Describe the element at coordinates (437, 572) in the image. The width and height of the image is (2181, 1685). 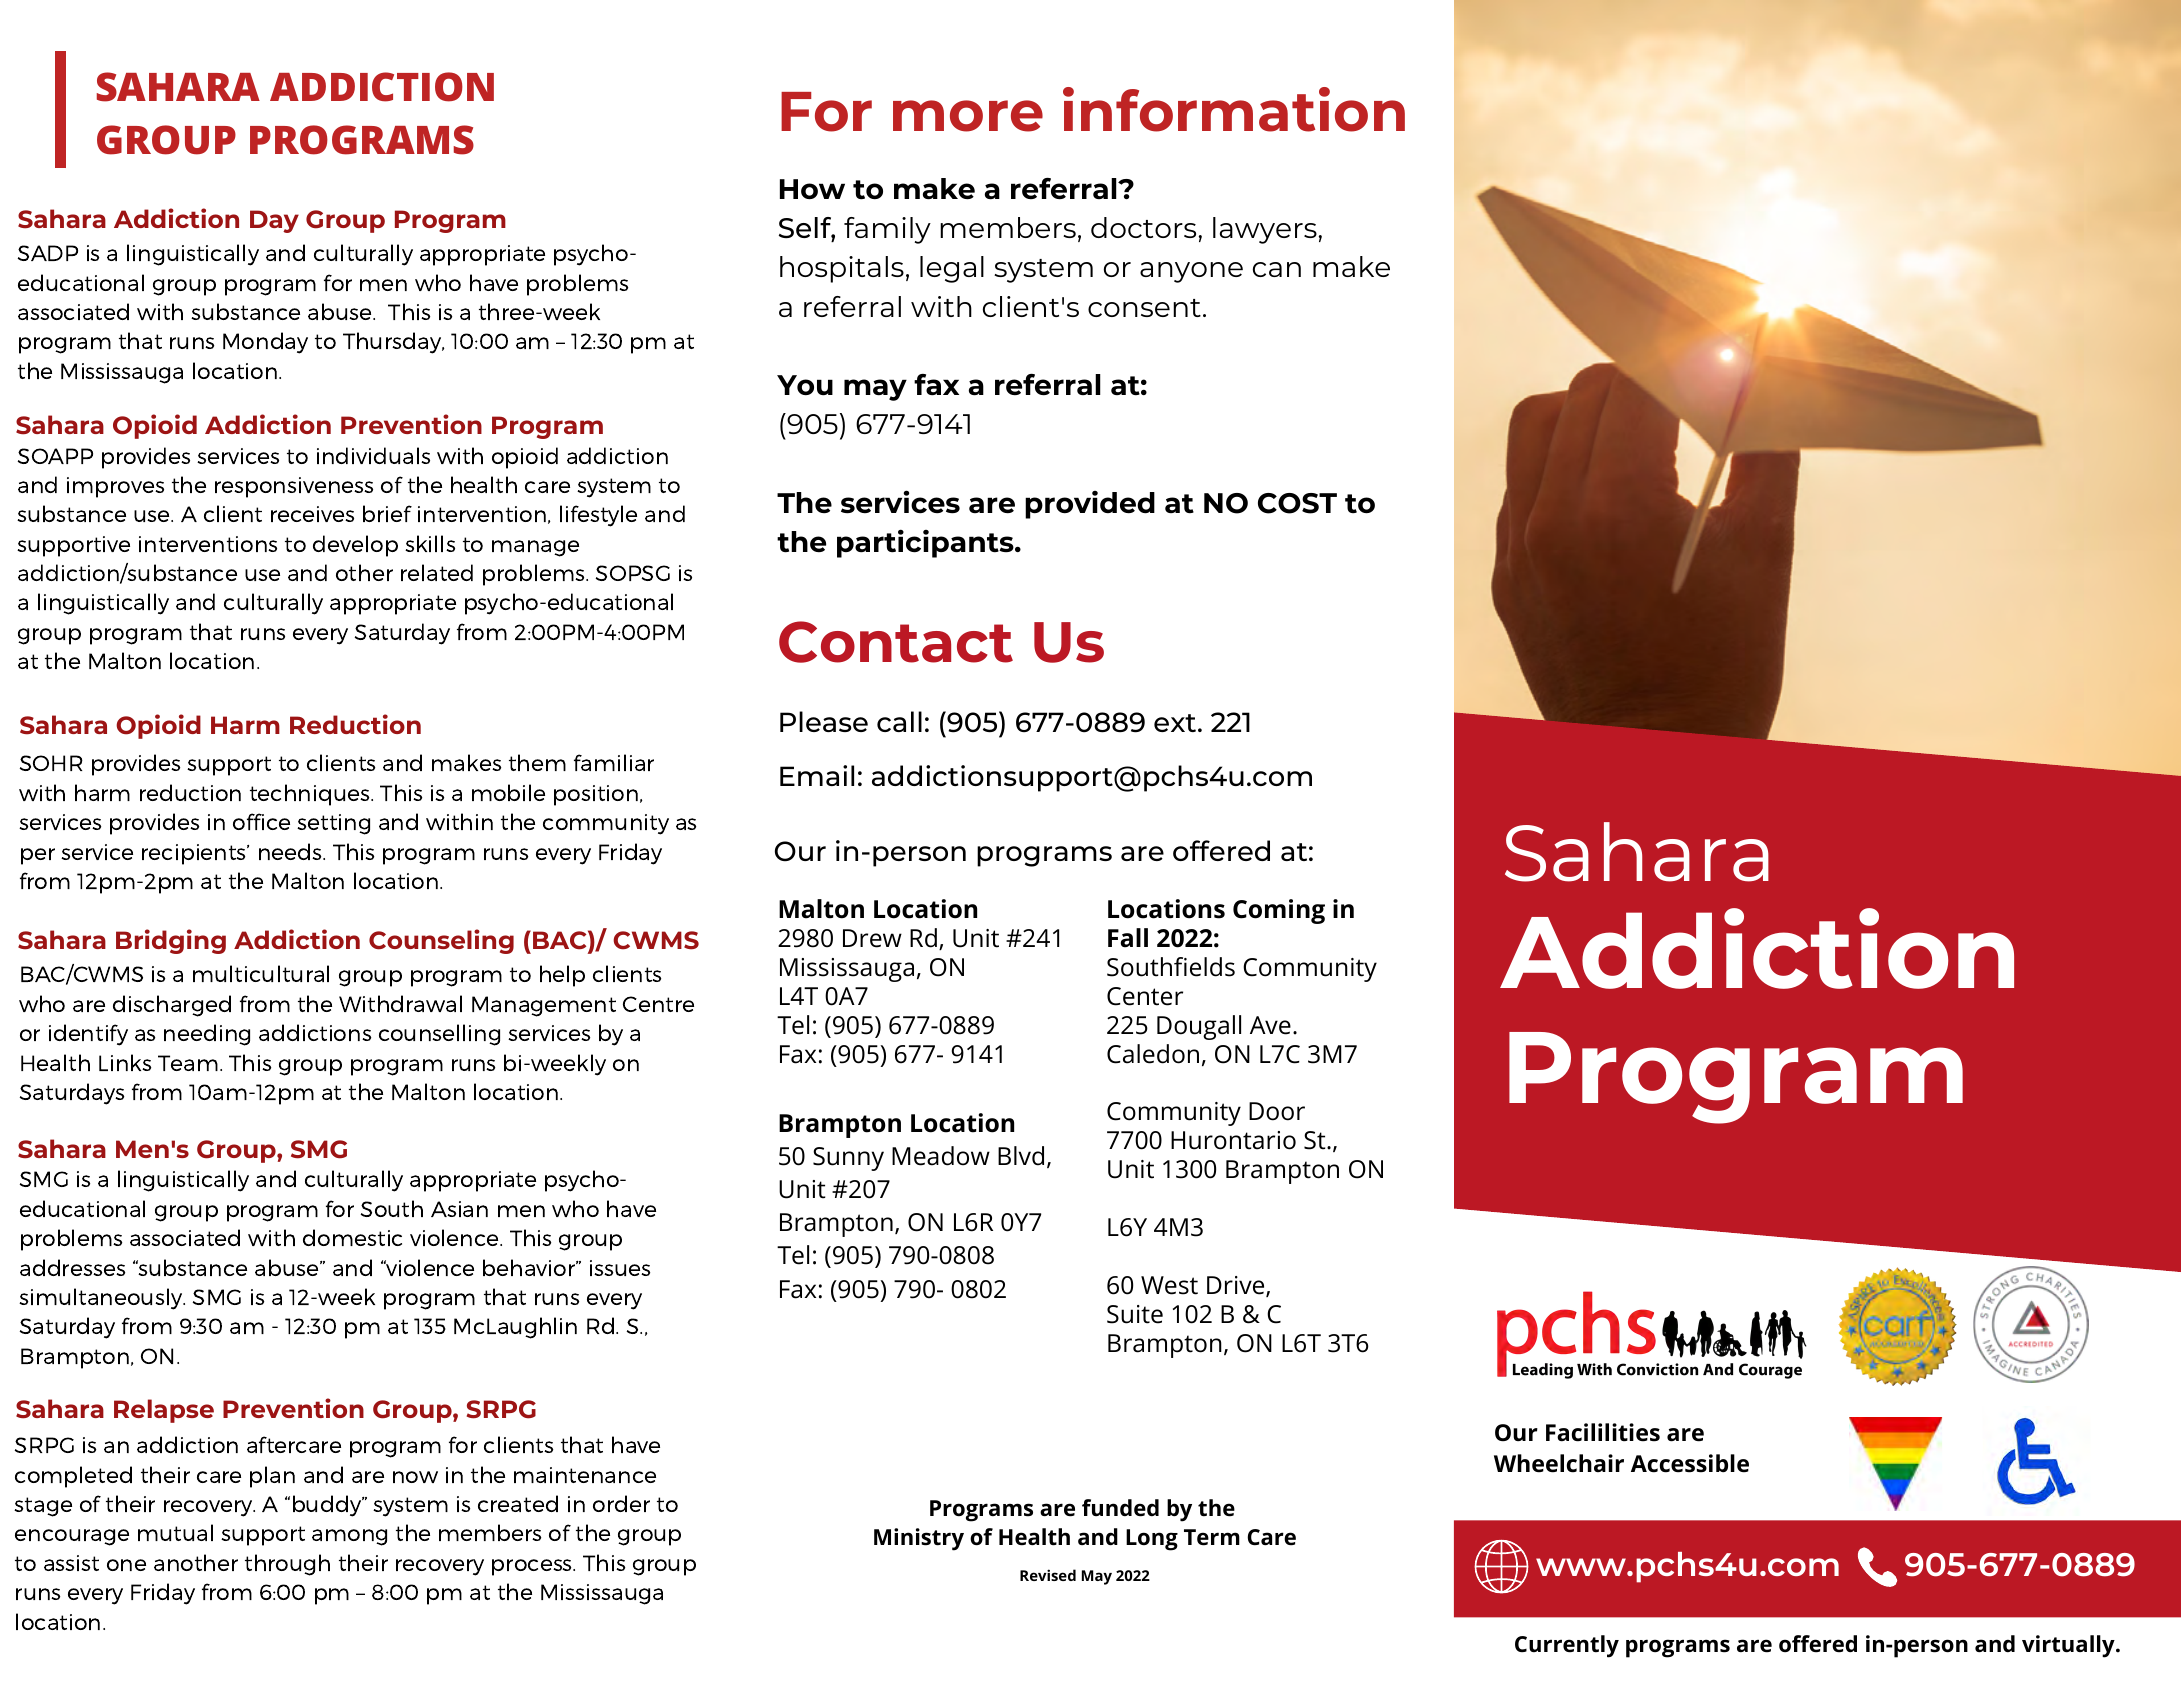
I see `related` at that location.
